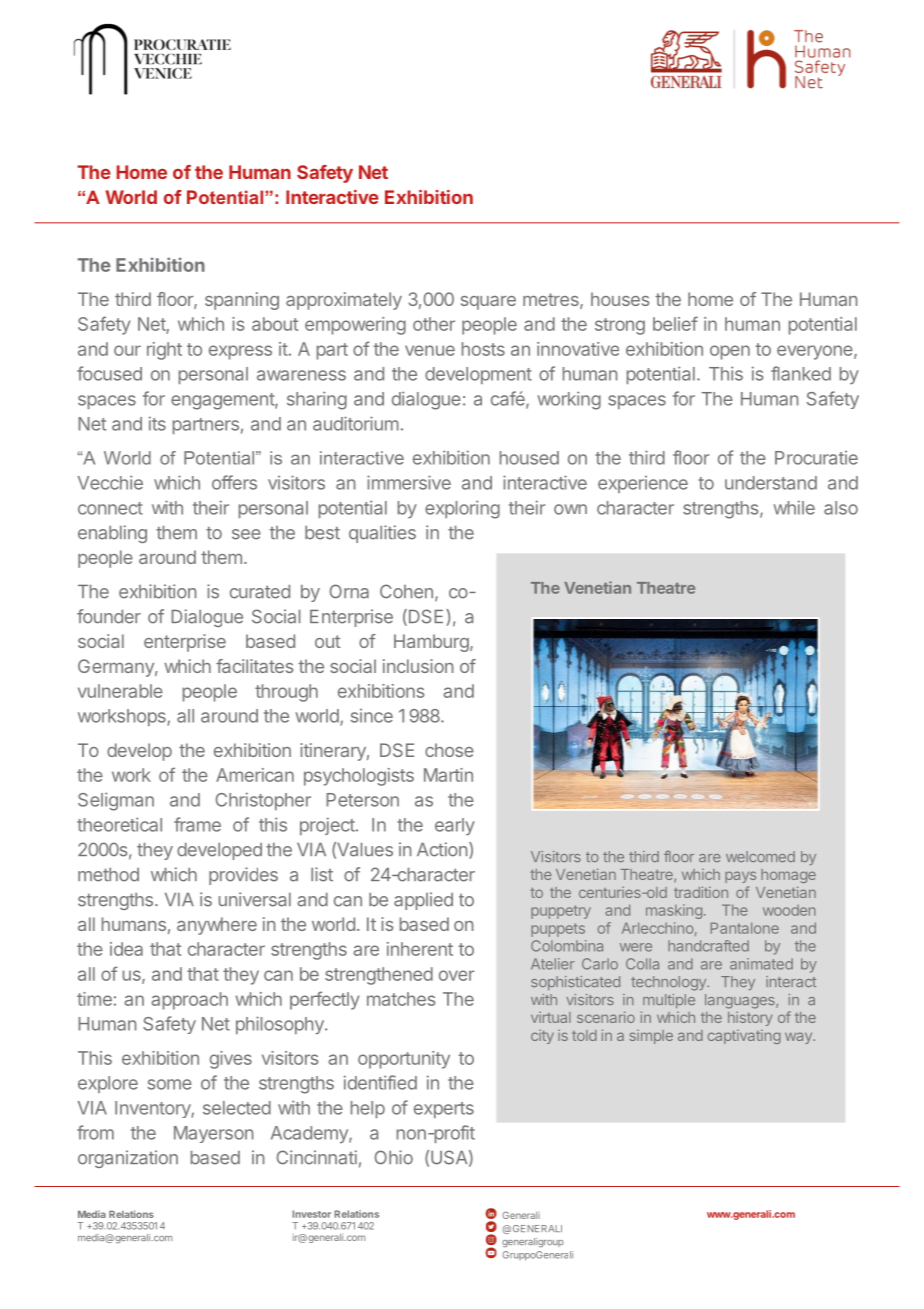  Describe the element at coordinates (189, 1001) in the page. I see `approach` at that location.
